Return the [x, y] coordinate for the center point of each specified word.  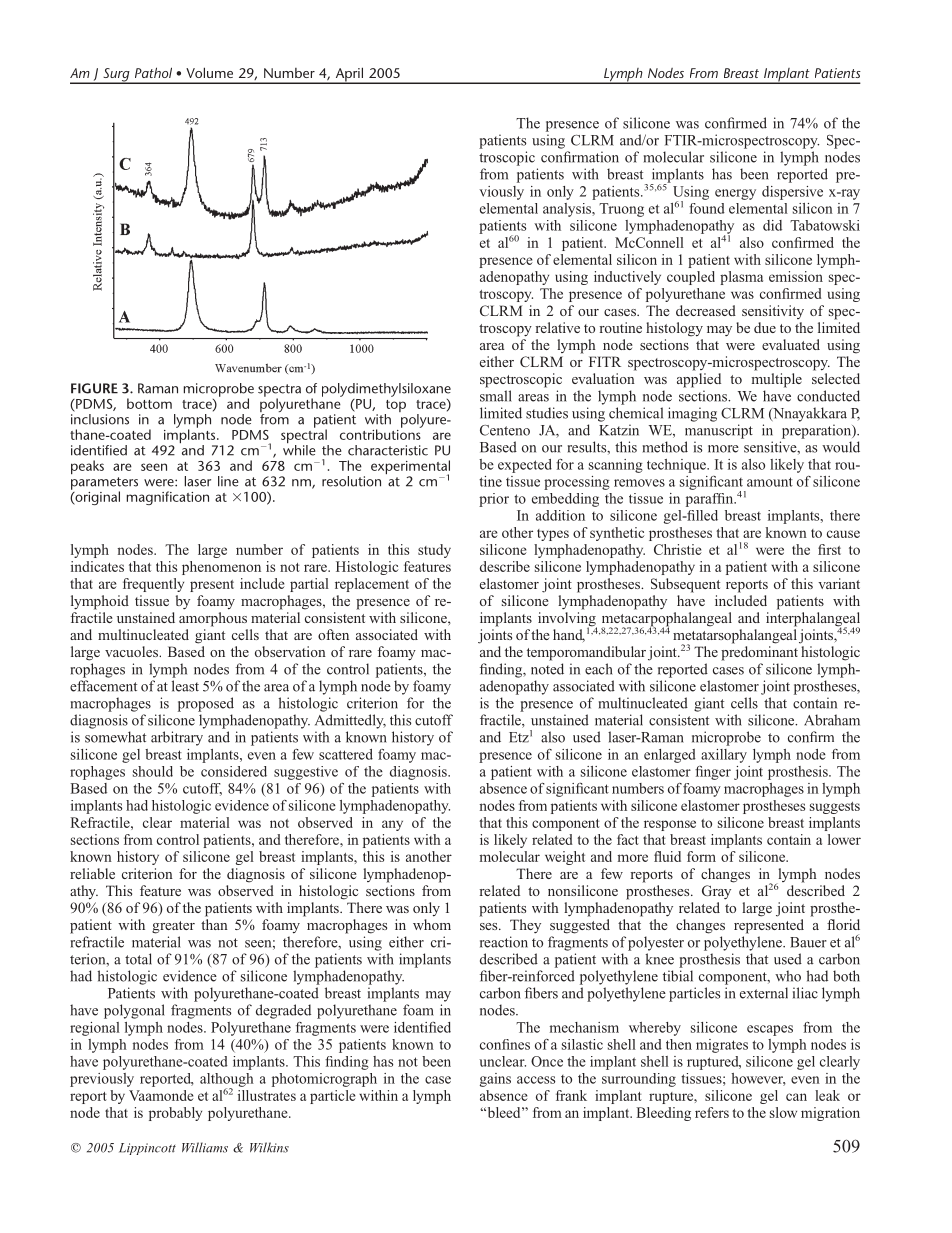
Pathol [153, 72]
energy [735, 194]
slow [783, 1112]
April [349, 75]
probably [175, 1114]
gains [495, 1080]
